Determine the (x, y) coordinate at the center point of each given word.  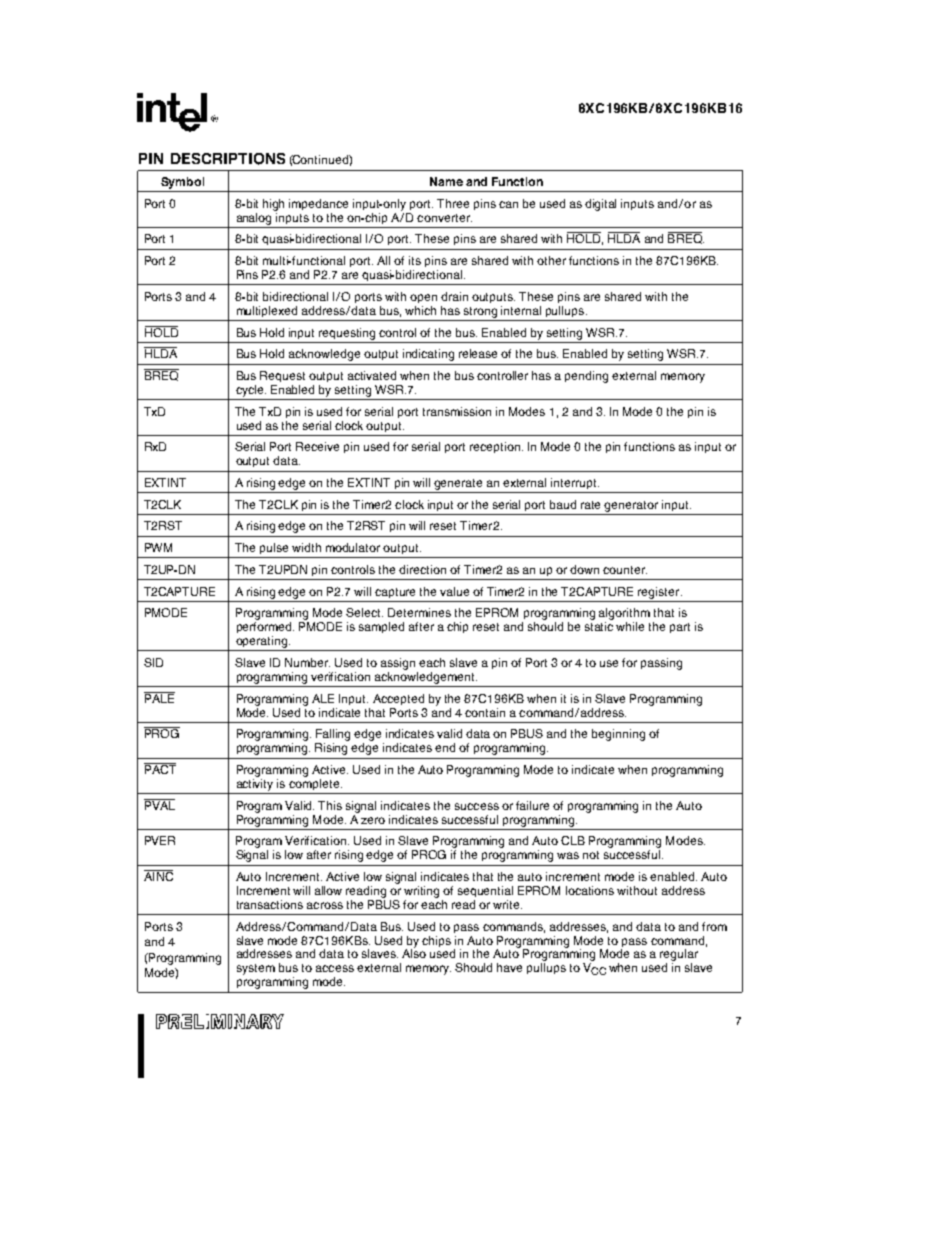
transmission (457, 411)
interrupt (575, 483)
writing (421, 892)
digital (600, 205)
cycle (251, 391)
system (256, 969)
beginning (618, 735)
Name (446, 181)
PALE (159, 697)
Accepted (398, 699)
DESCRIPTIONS (228, 159)
